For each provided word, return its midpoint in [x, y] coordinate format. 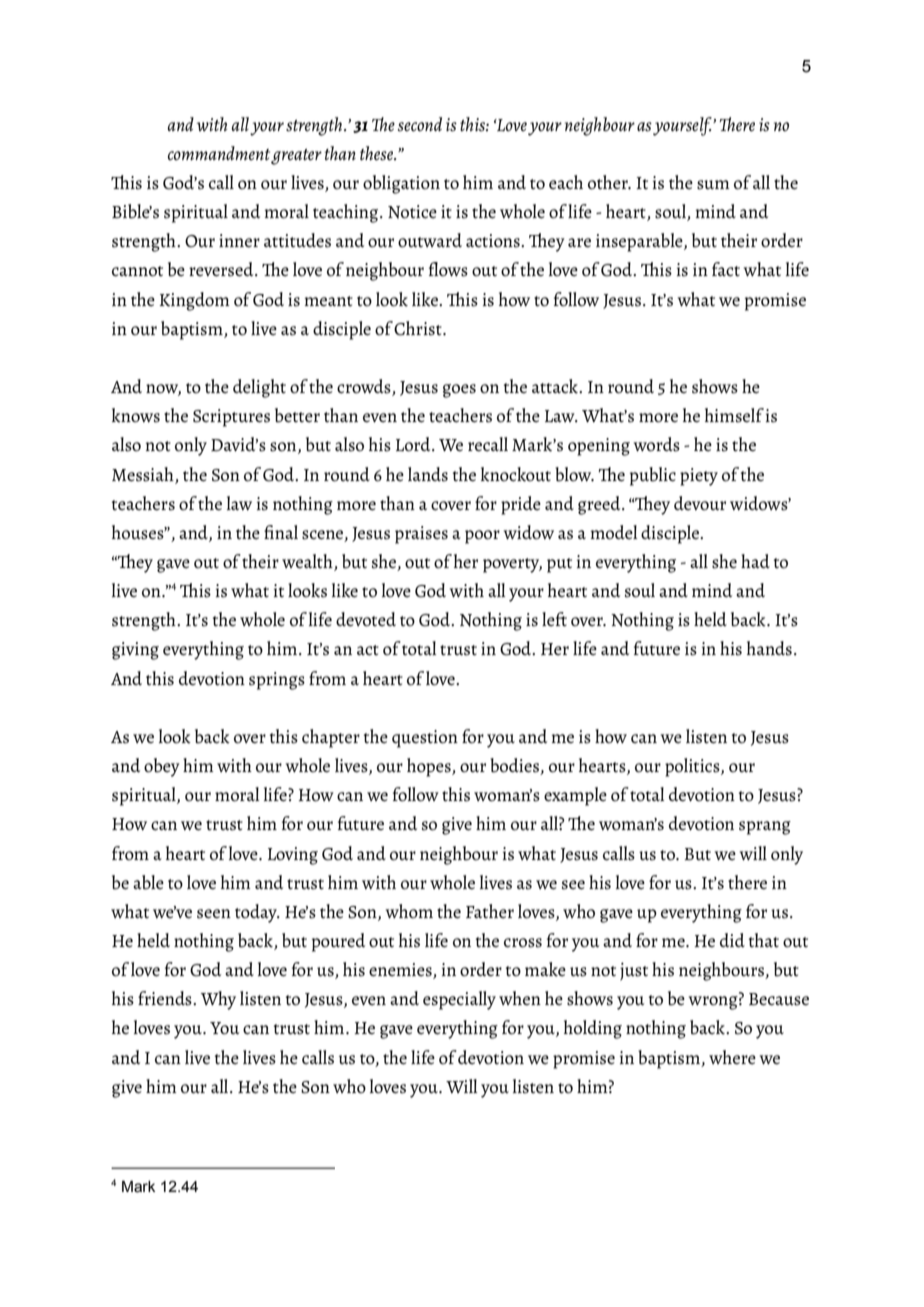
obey [162, 767]
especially [459, 1000]
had [755, 561]
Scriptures [231, 418]
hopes [430, 767]
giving [135, 651]
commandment [220, 154]
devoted [366, 619]
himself [734, 415]
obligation [401, 184]
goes [459, 391]
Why [218, 1000]
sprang [765, 828]
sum [713, 185]
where [732, 1057]
